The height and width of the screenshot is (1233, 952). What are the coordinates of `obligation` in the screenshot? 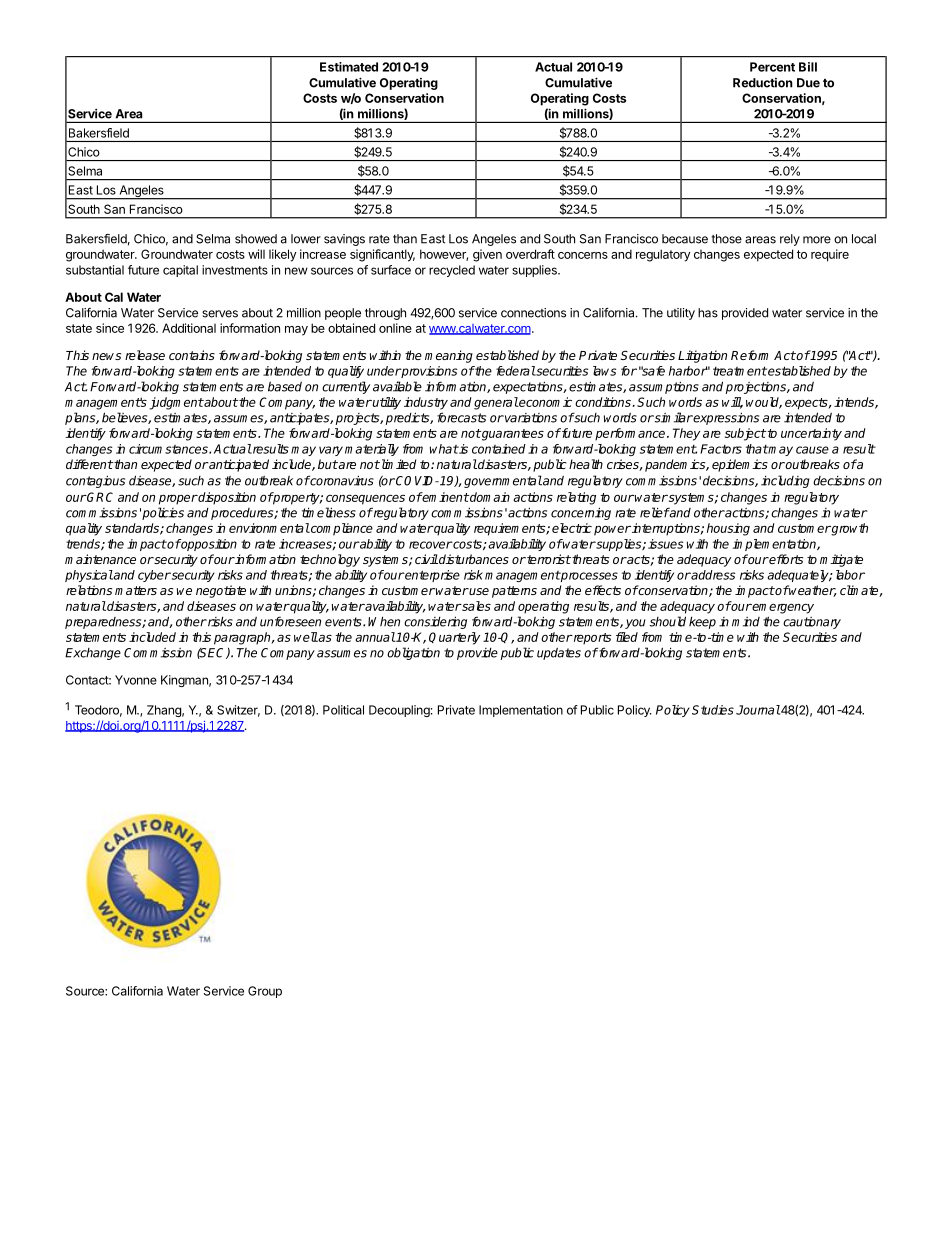 It's located at (413, 653).
